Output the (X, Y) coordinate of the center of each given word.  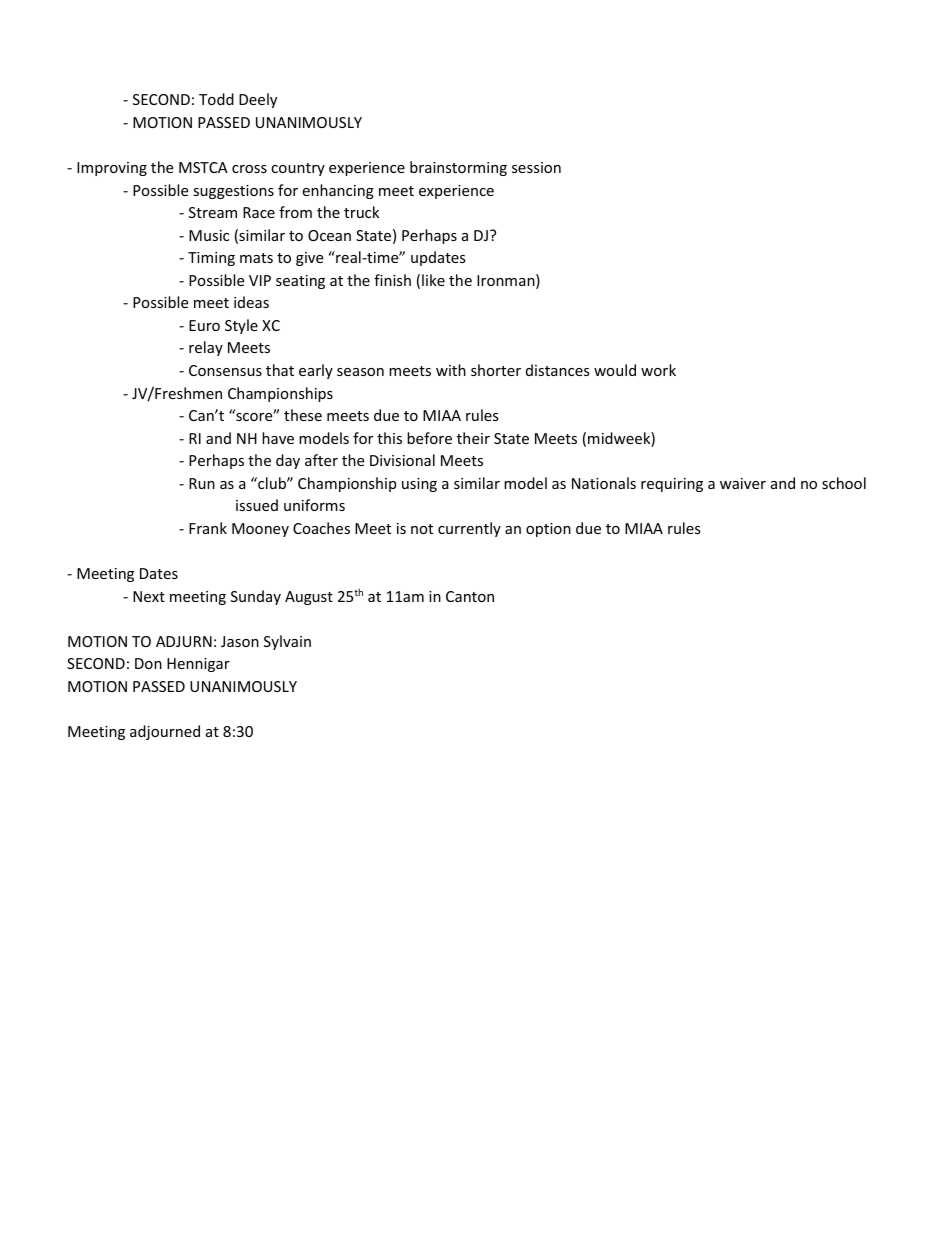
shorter (496, 370)
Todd (216, 99)
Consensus (225, 370)
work (658, 370)
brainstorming (458, 168)
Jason (240, 641)
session (536, 167)
